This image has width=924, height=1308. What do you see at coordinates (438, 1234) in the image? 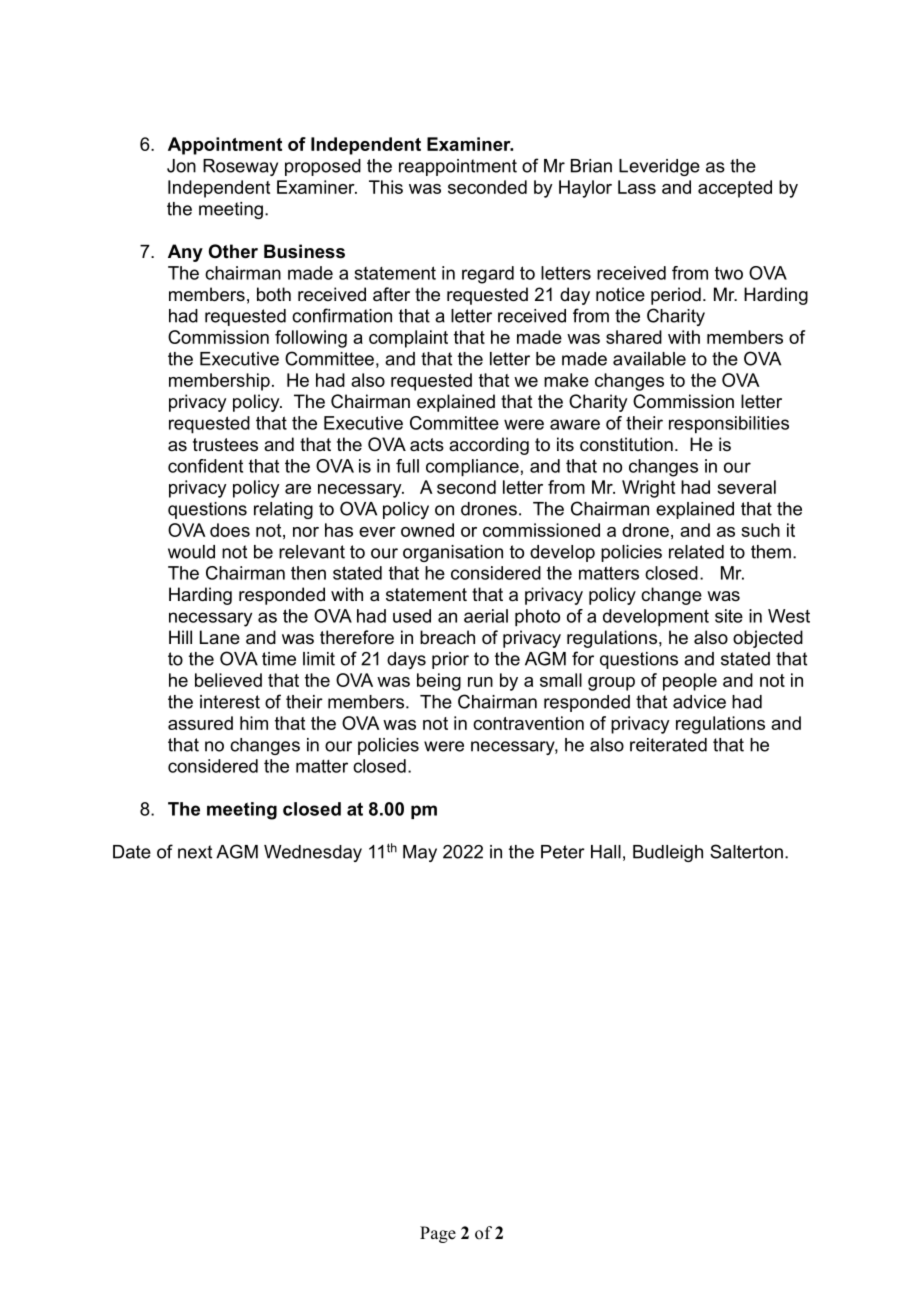
I see `Page` at bounding box center [438, 1234].
